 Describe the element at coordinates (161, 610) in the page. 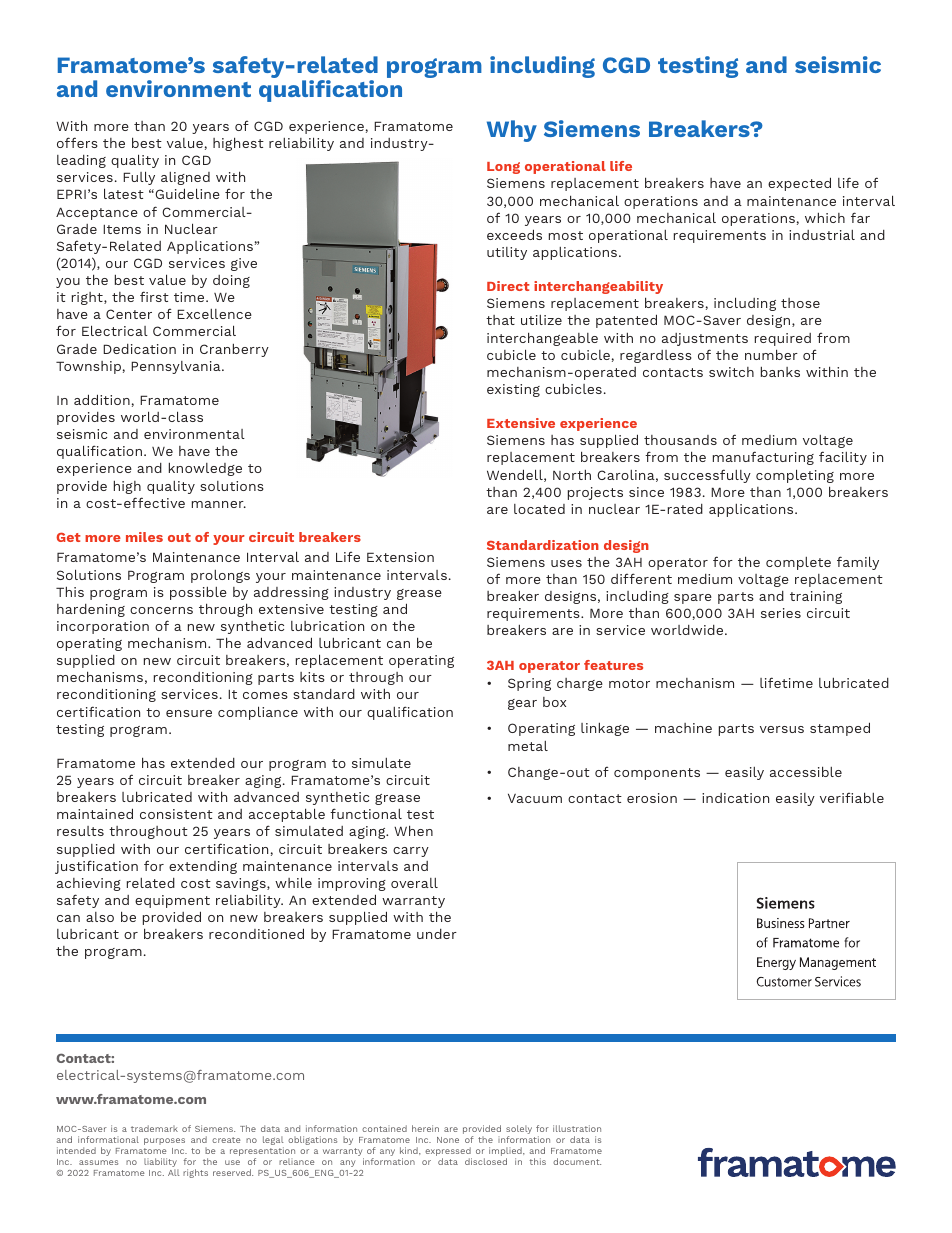

I see `concerns` at that location.
